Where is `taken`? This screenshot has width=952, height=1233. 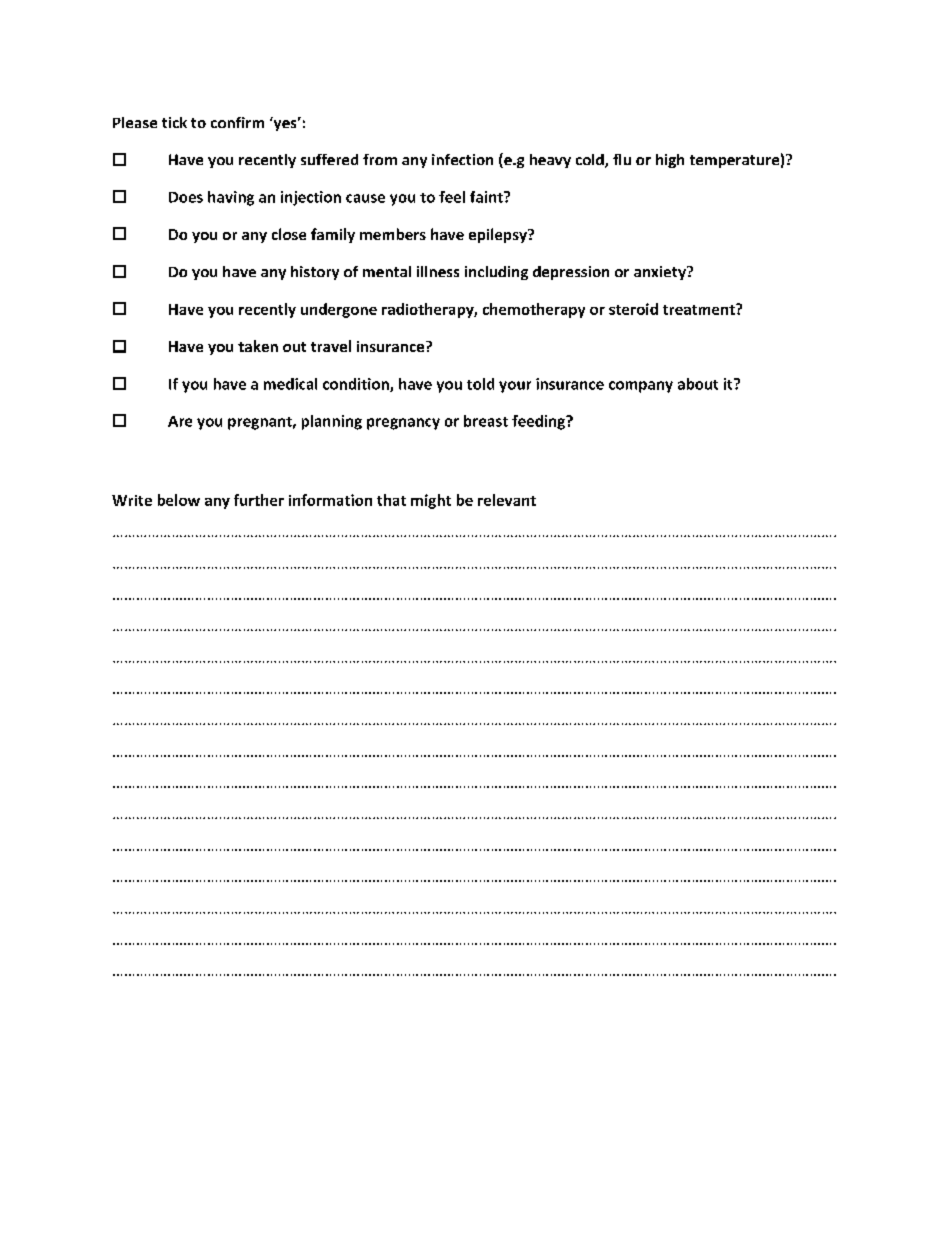
taken is located at coordinates (258, 346).
